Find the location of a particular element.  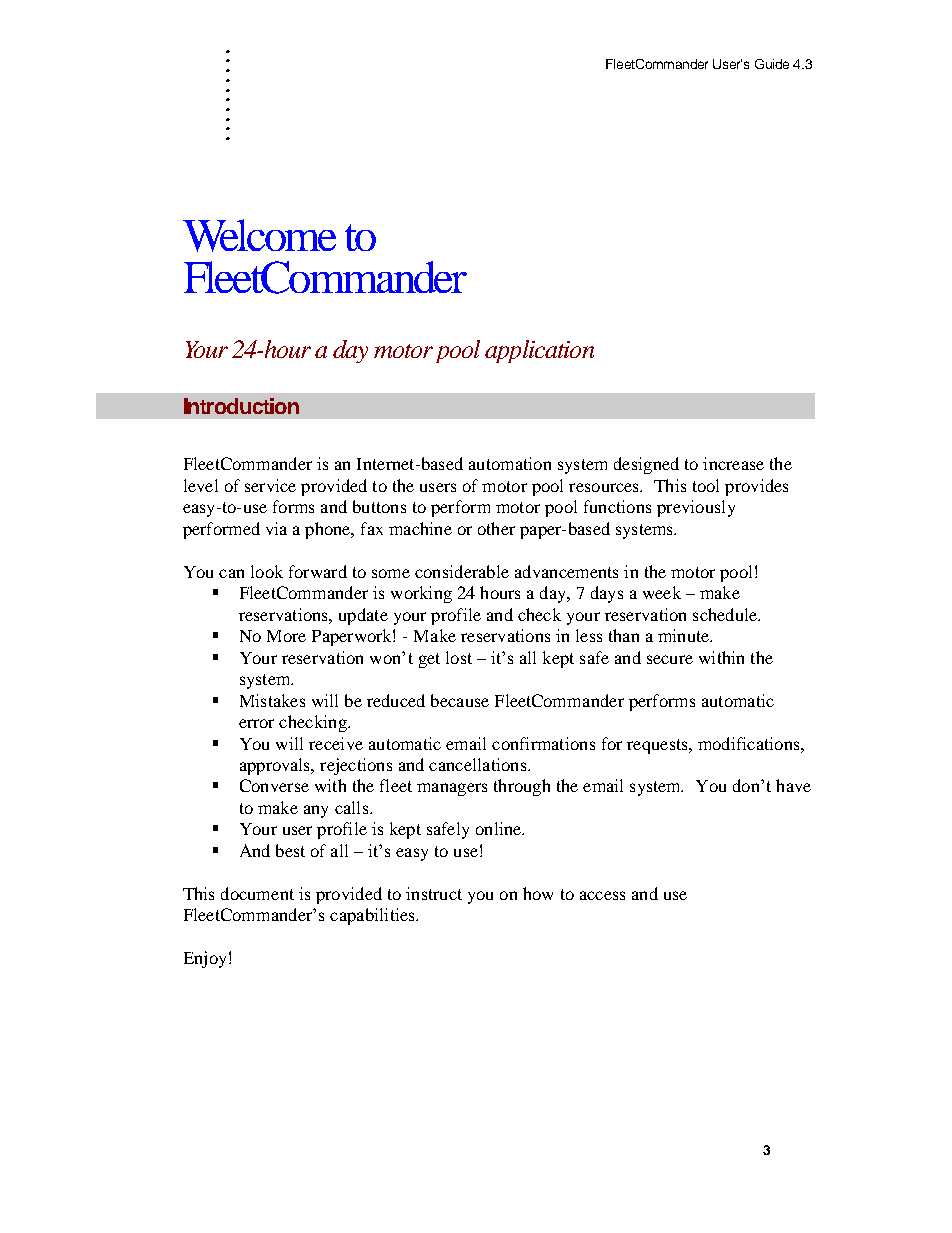

Welcome is located at coordinates (259, 235).
